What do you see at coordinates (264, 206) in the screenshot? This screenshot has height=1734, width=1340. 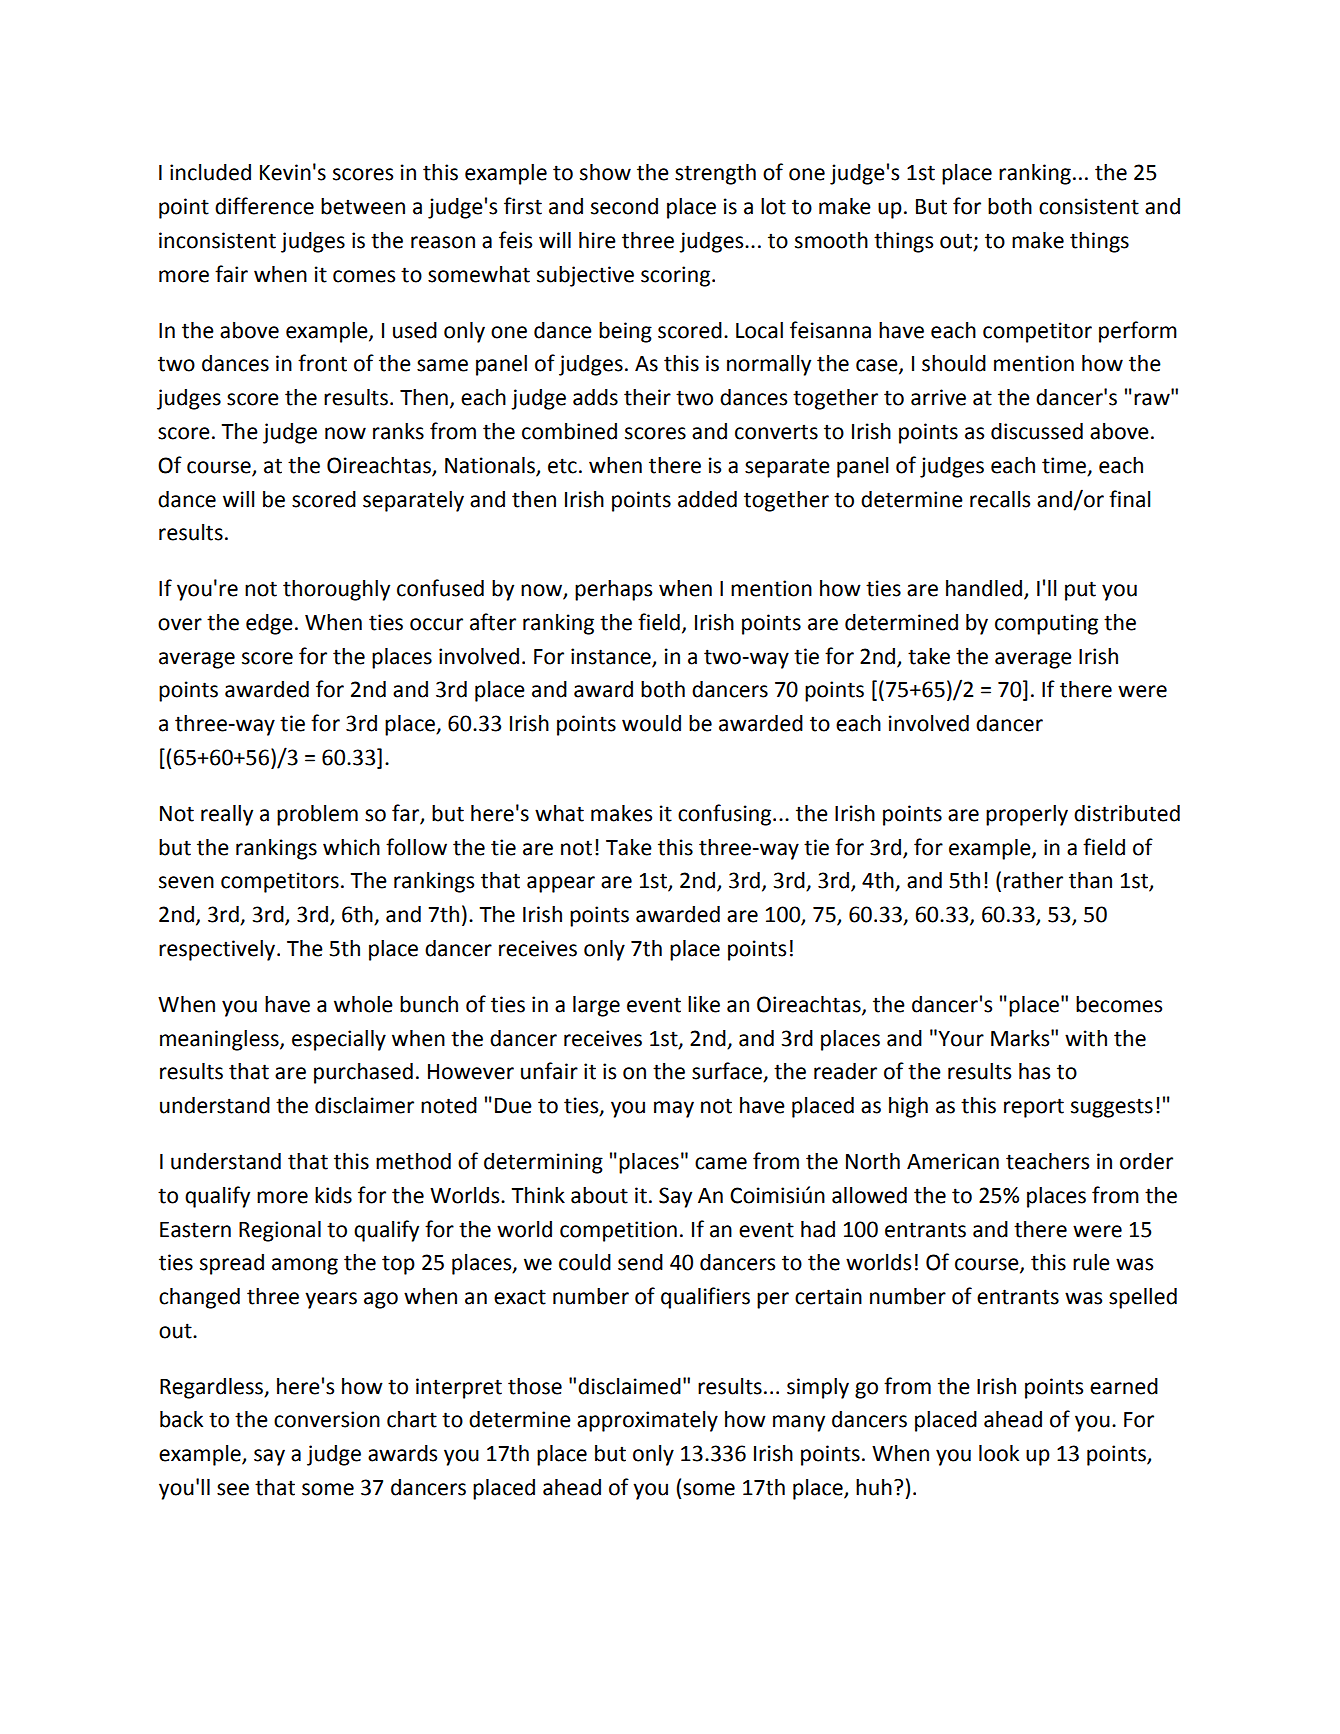 I see `difference` at bounding box center [264, 206].
